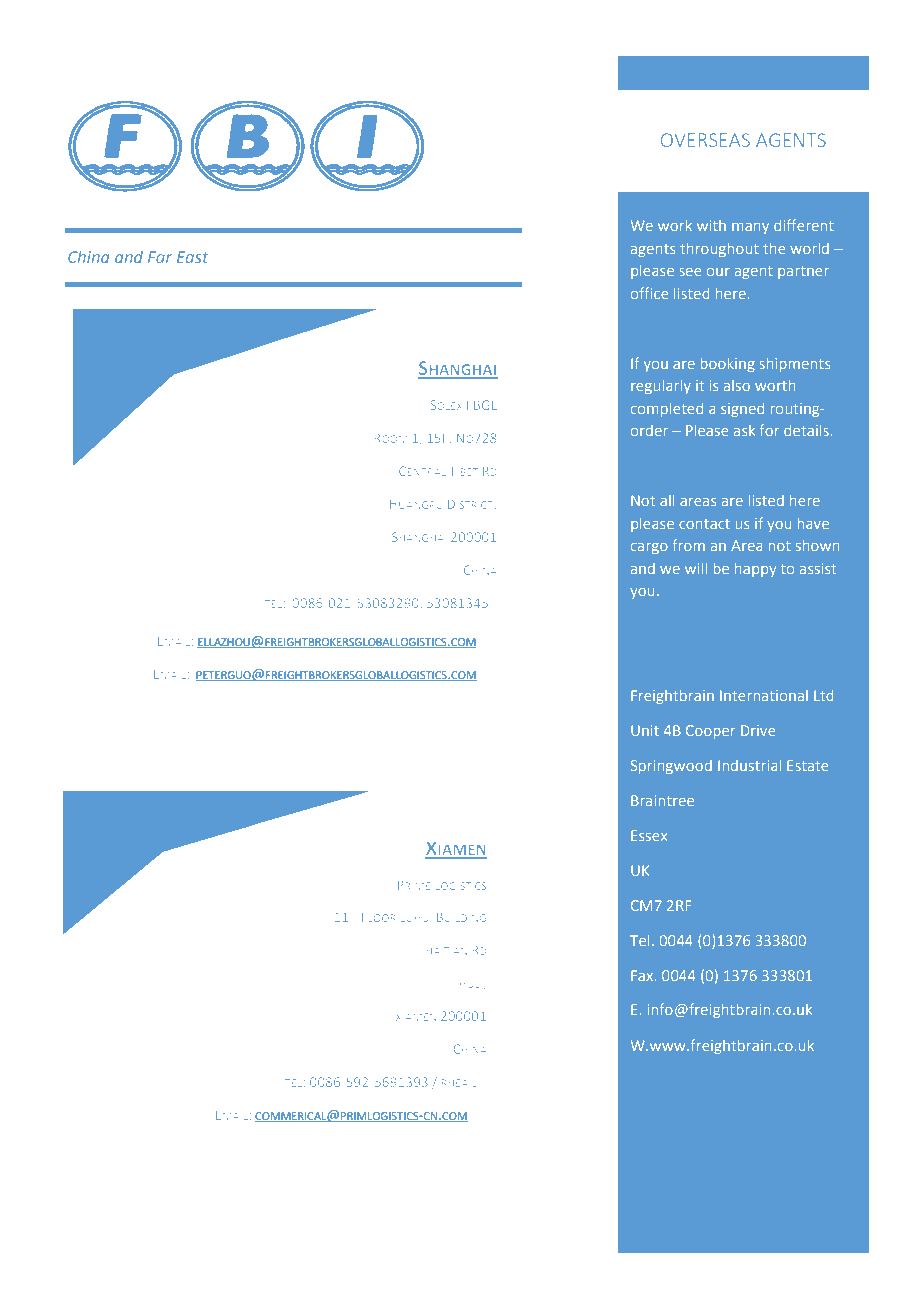 The width and height of the document is (924, 1308). Describe the element at coordinates (643, 975) in the document. I see `Fax` at that location.
